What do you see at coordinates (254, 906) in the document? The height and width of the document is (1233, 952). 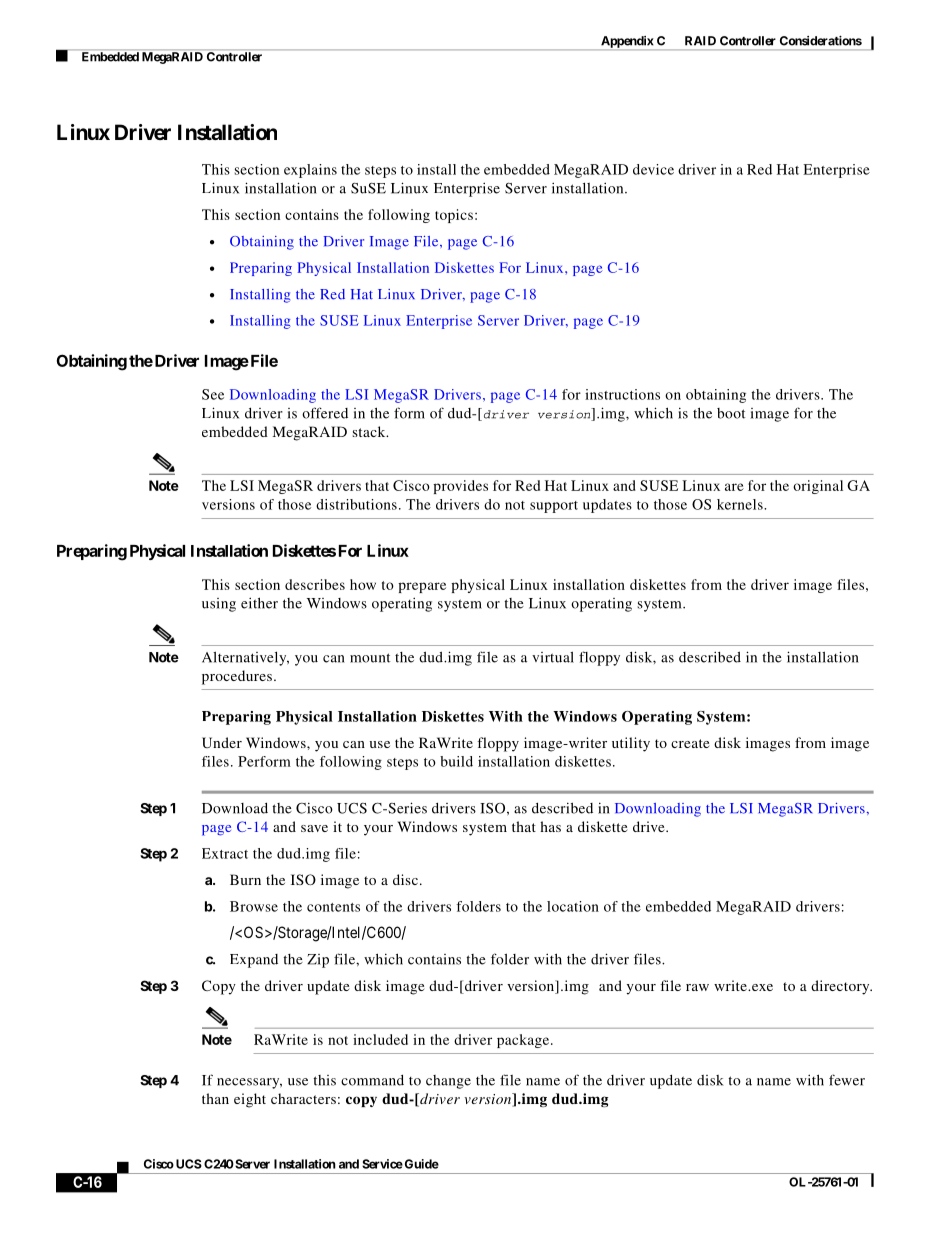 I see `Browse` at bounding box center [254, 906].
